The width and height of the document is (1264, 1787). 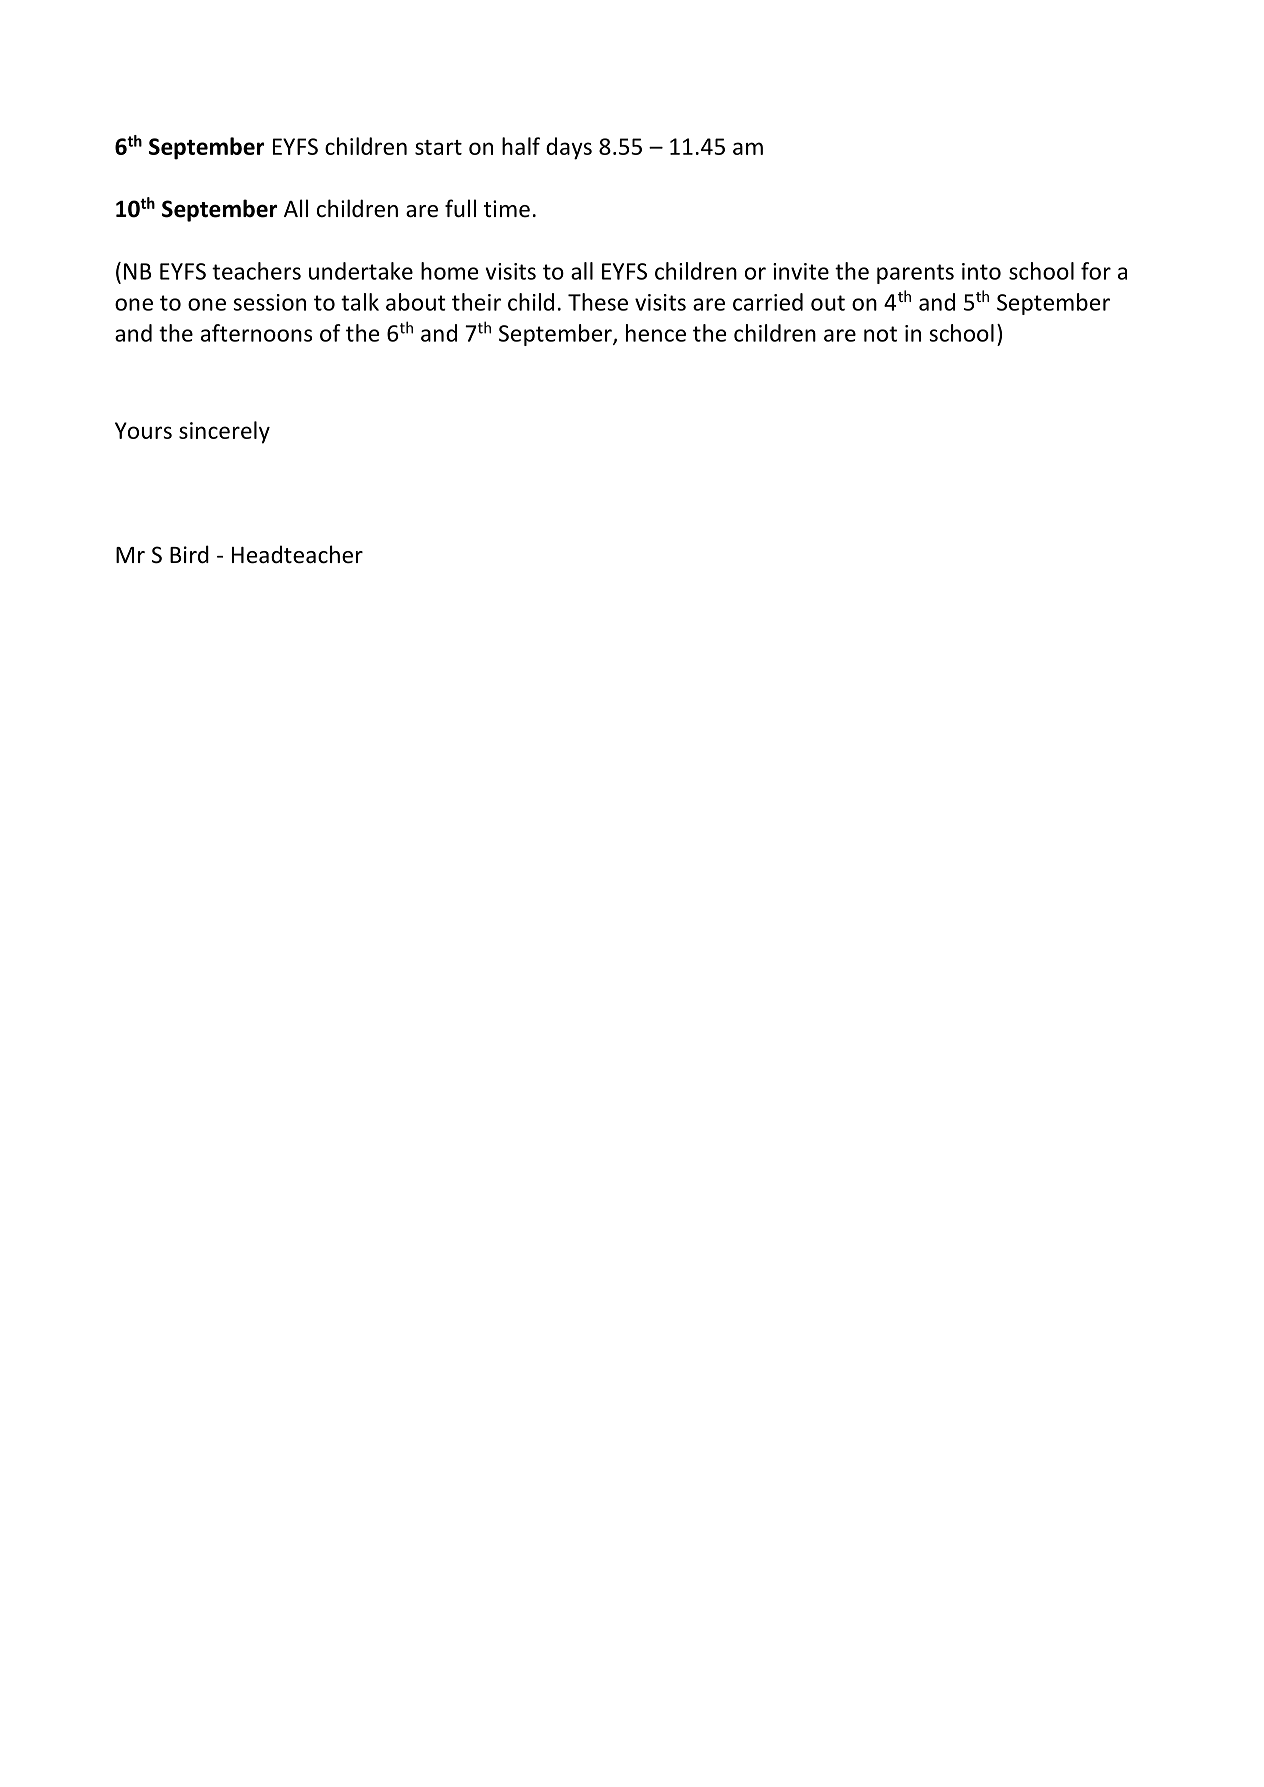 What do you see at coordinates (438, 147) in the document?
I see `start` at bounding box center [438, 147].
